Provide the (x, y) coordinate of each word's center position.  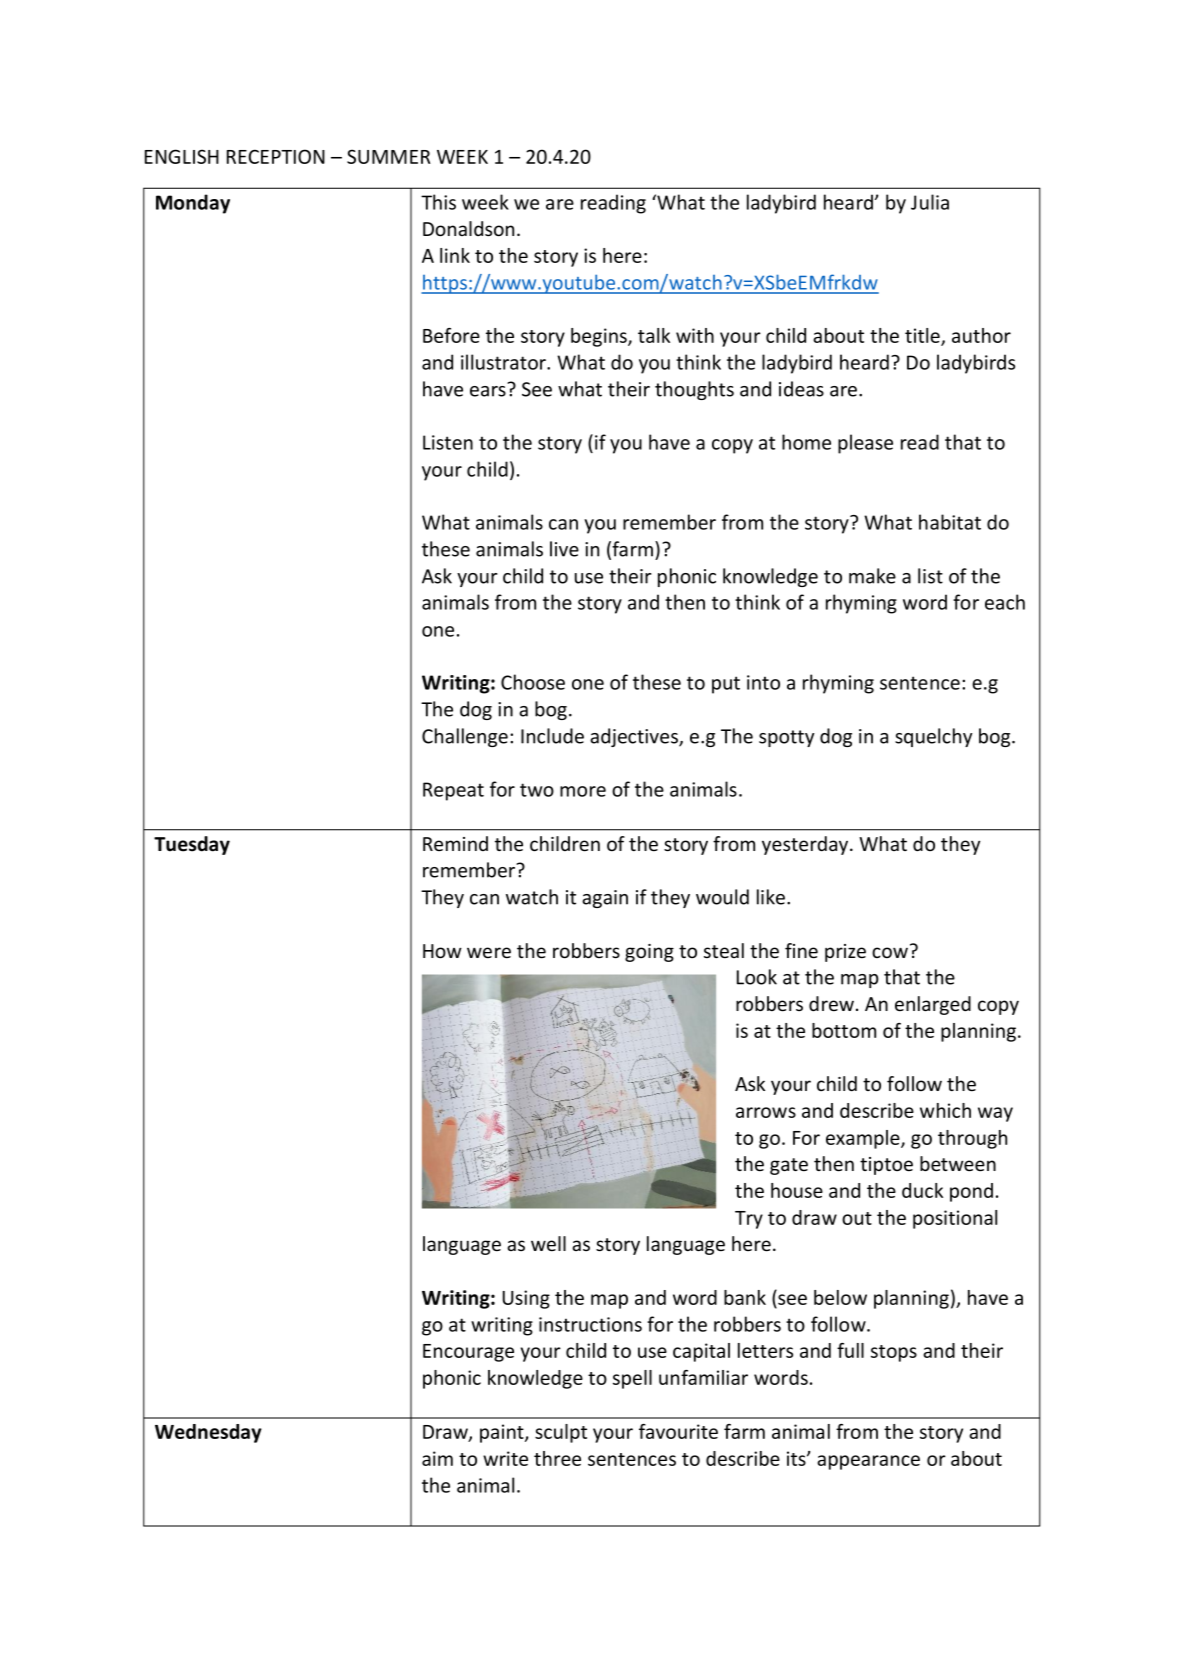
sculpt (561, 1433)
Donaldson (468, 229)
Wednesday (208, 1433)
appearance (868, 1462)
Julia (930, 202)
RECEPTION (276, 156)
